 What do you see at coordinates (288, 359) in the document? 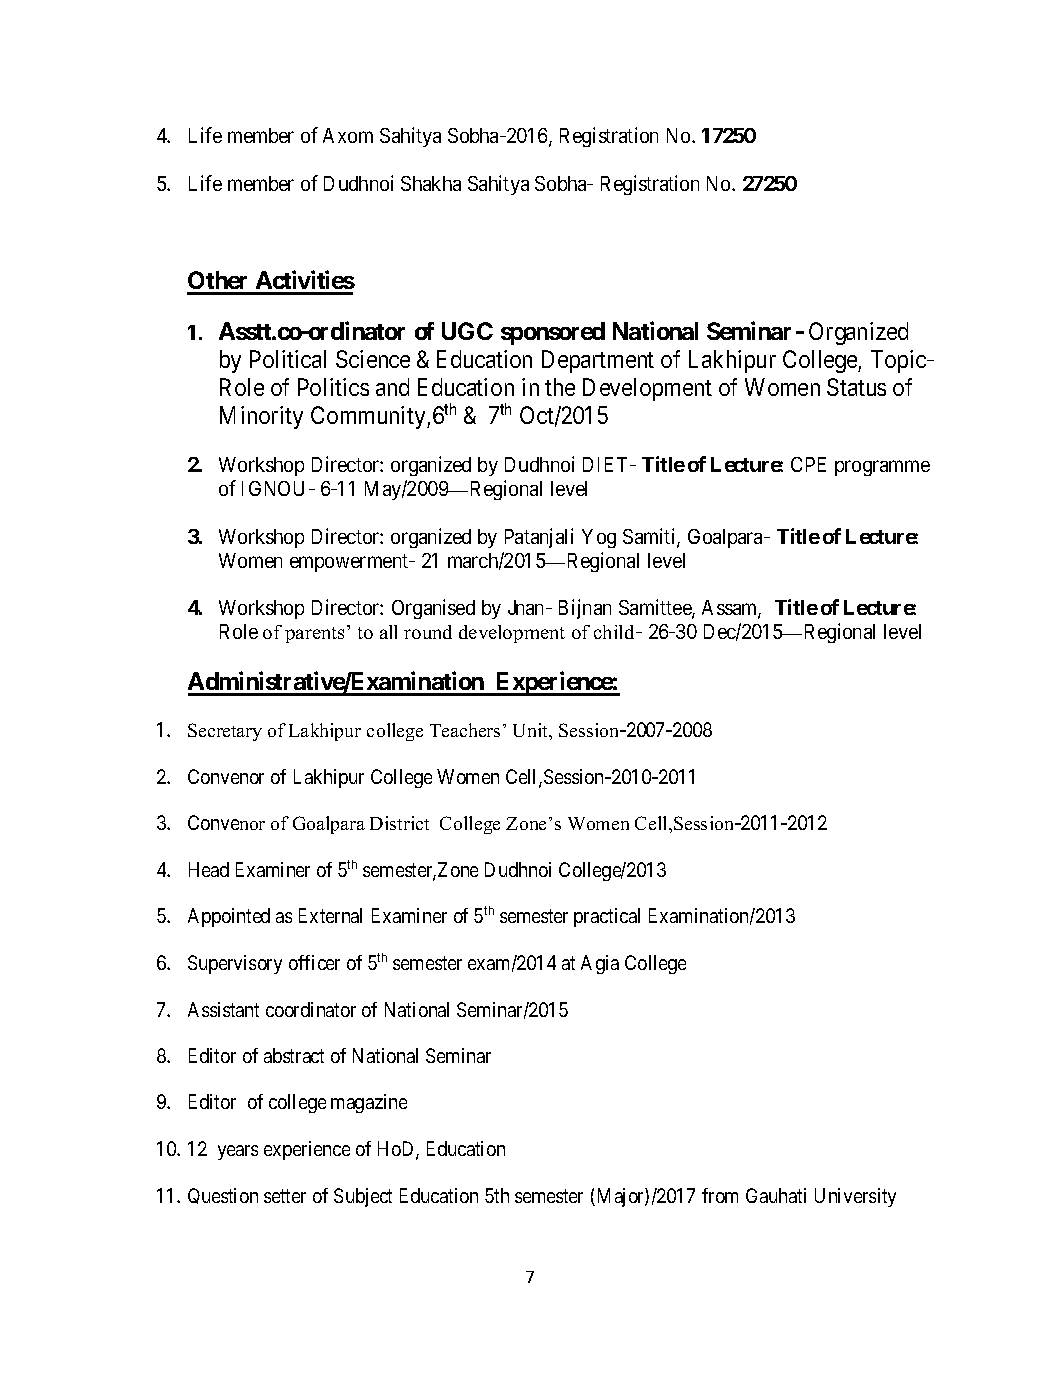
I see `Political` at bounding box center [288, 359].
